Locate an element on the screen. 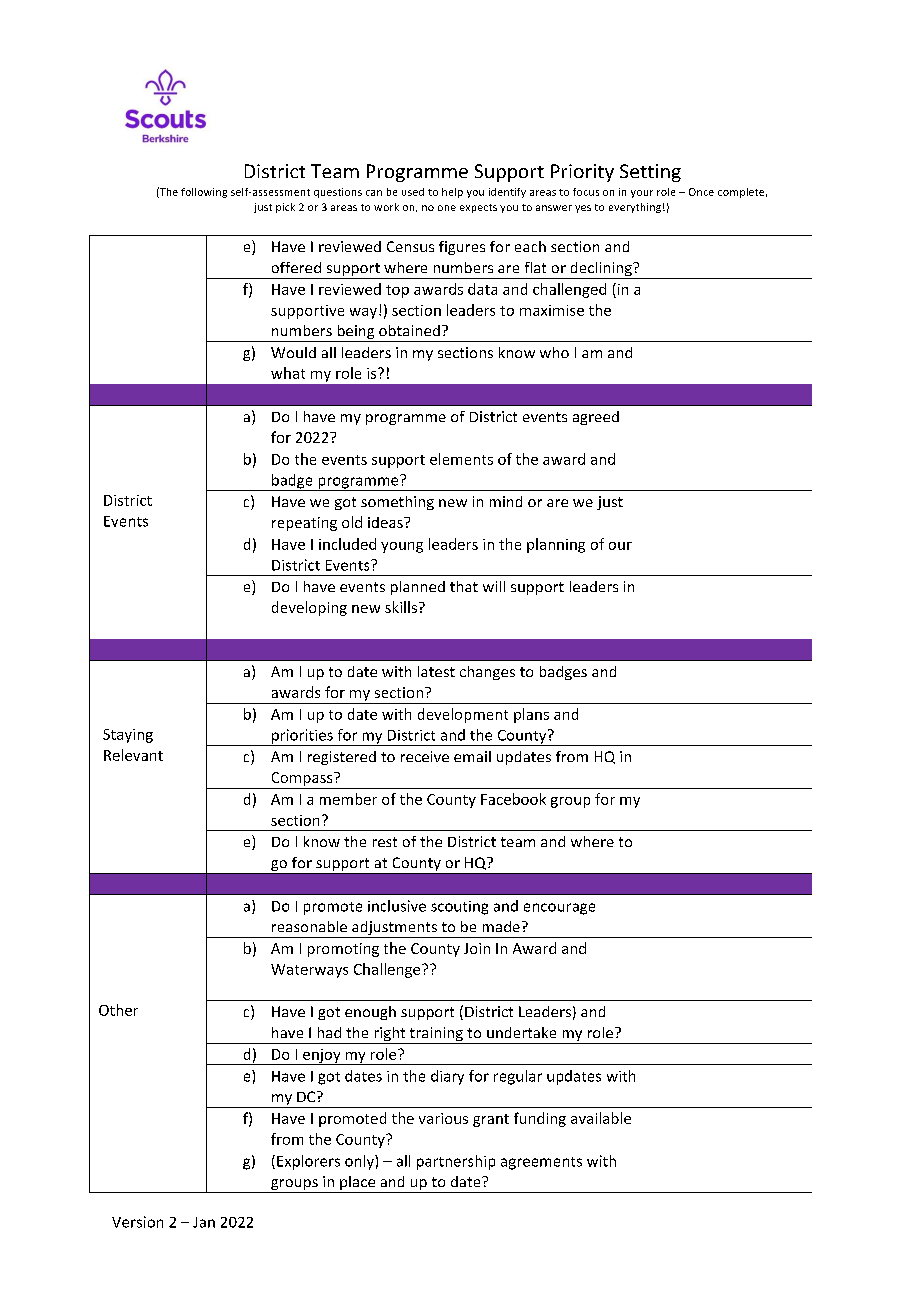 The image size is (924, 1308). available is located at coordinates (601, 1118).
